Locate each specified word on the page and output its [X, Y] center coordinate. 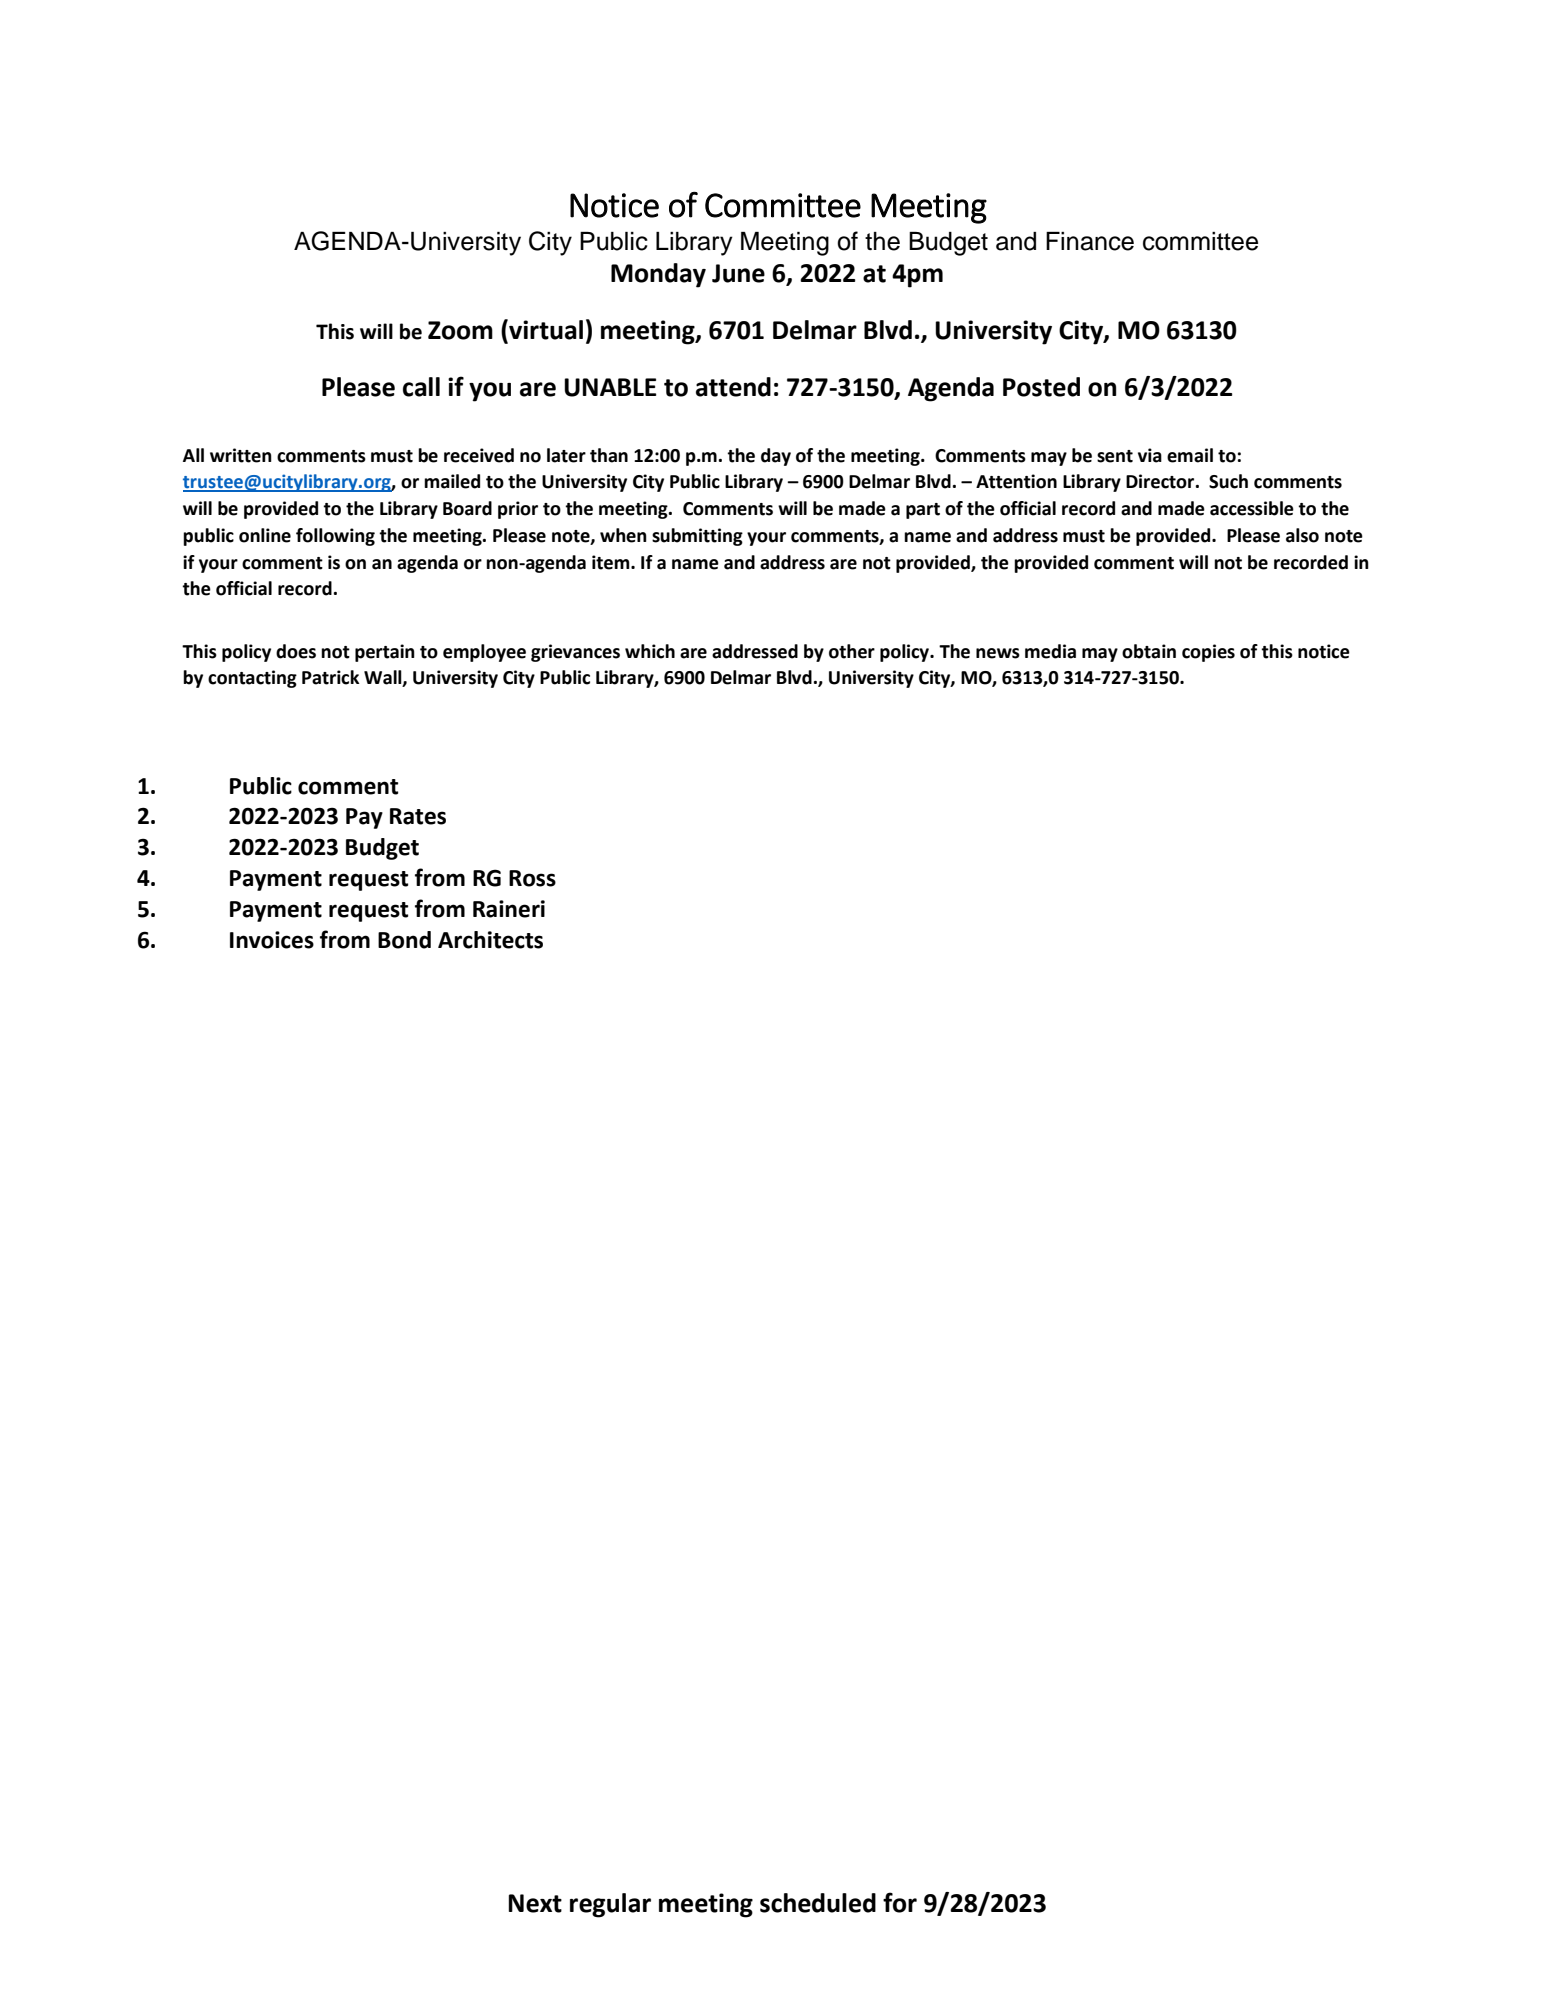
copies [1208, 653]
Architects [490, 940]
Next [535, 1903]
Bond [404, 940]
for [900, 1902]
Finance [1090, 241]
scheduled [818, 1903]
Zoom [460, 330]
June [738, 273]
